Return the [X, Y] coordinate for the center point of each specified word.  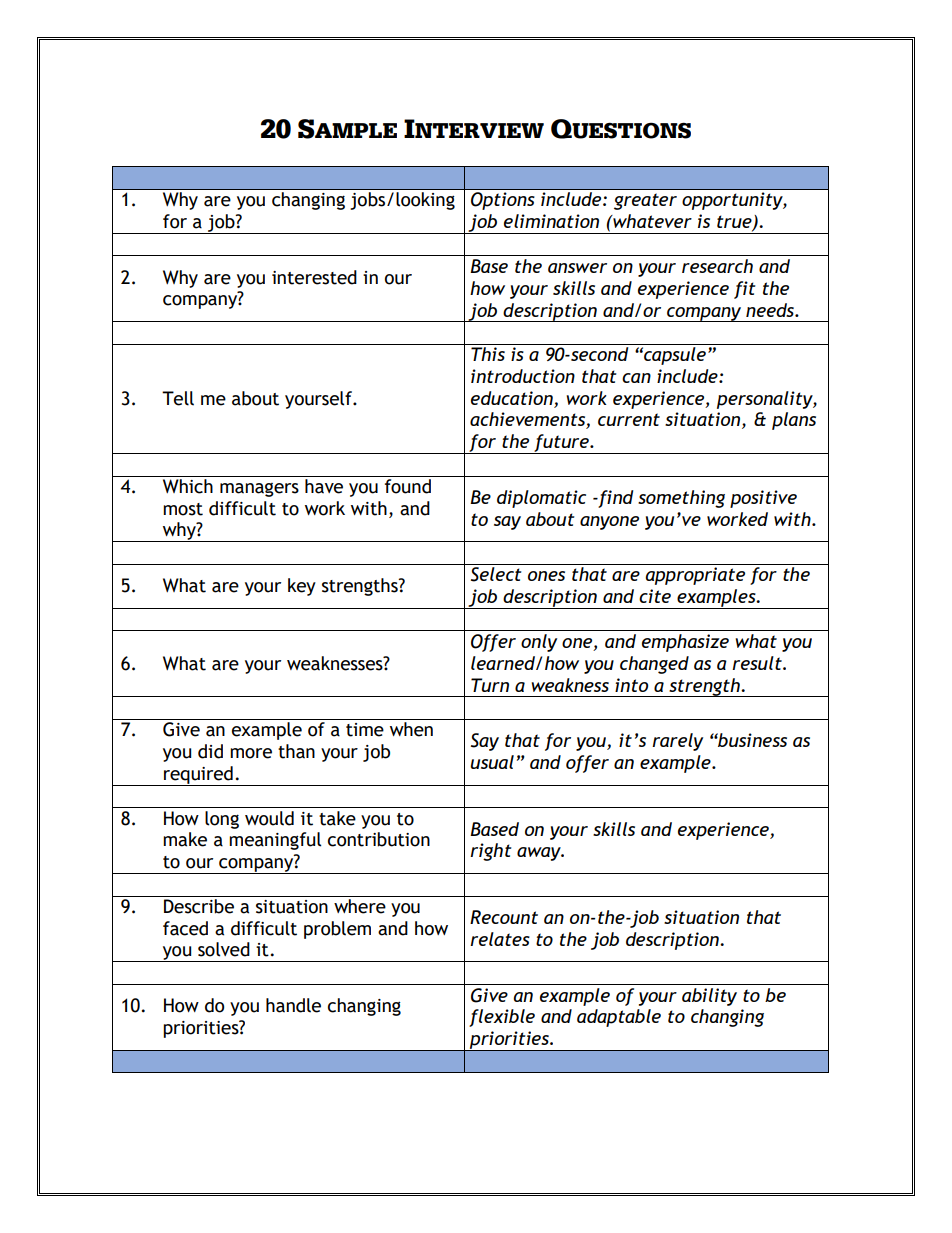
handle [293, 1005]
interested [314, 277]
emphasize [685, 643]
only [539, 643]
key [302, 587]
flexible [502, 1018]
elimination [551, 221]
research [717, 266]
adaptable [619, 1018]
